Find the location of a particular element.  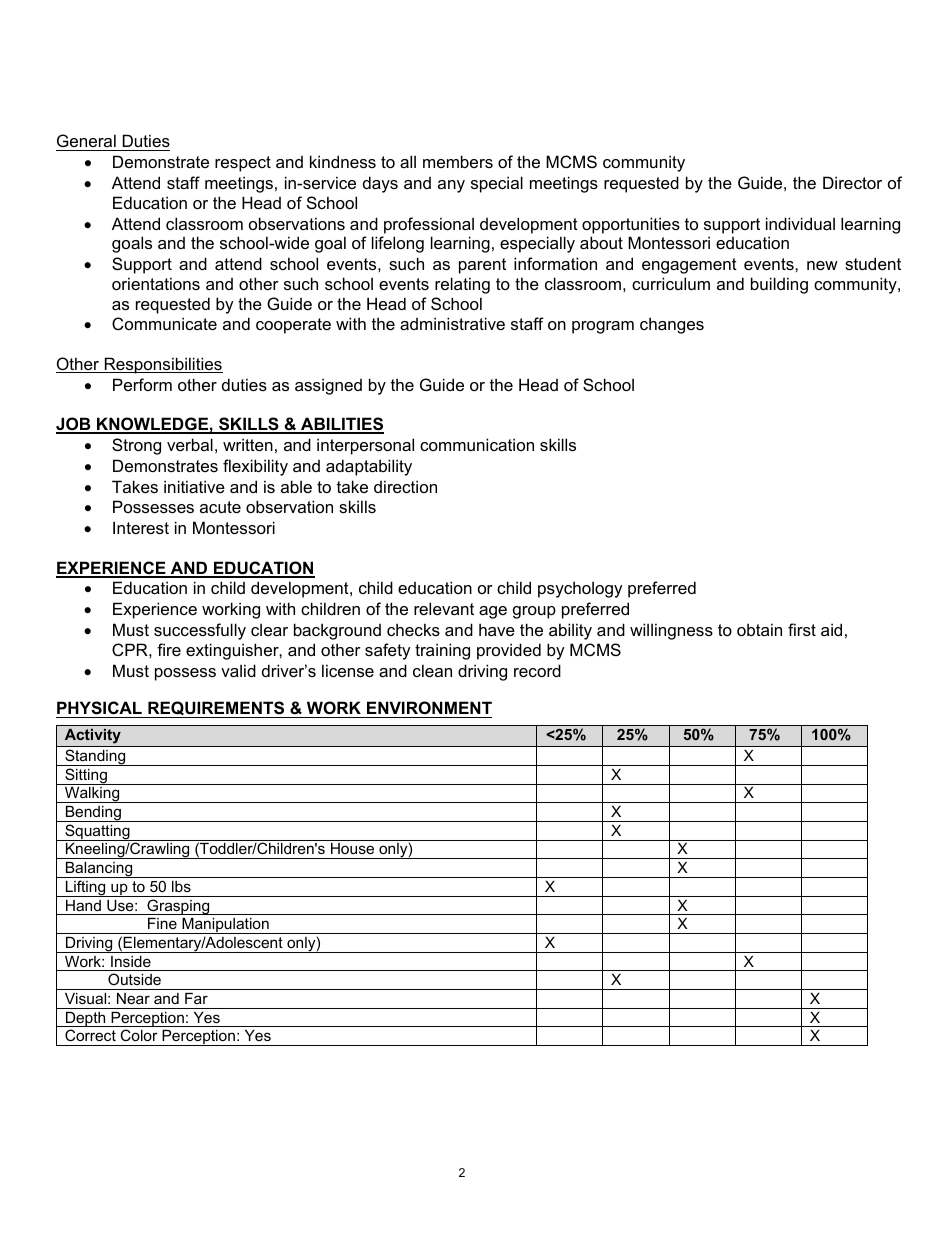

successfully is located at coordinates (200, 631).
